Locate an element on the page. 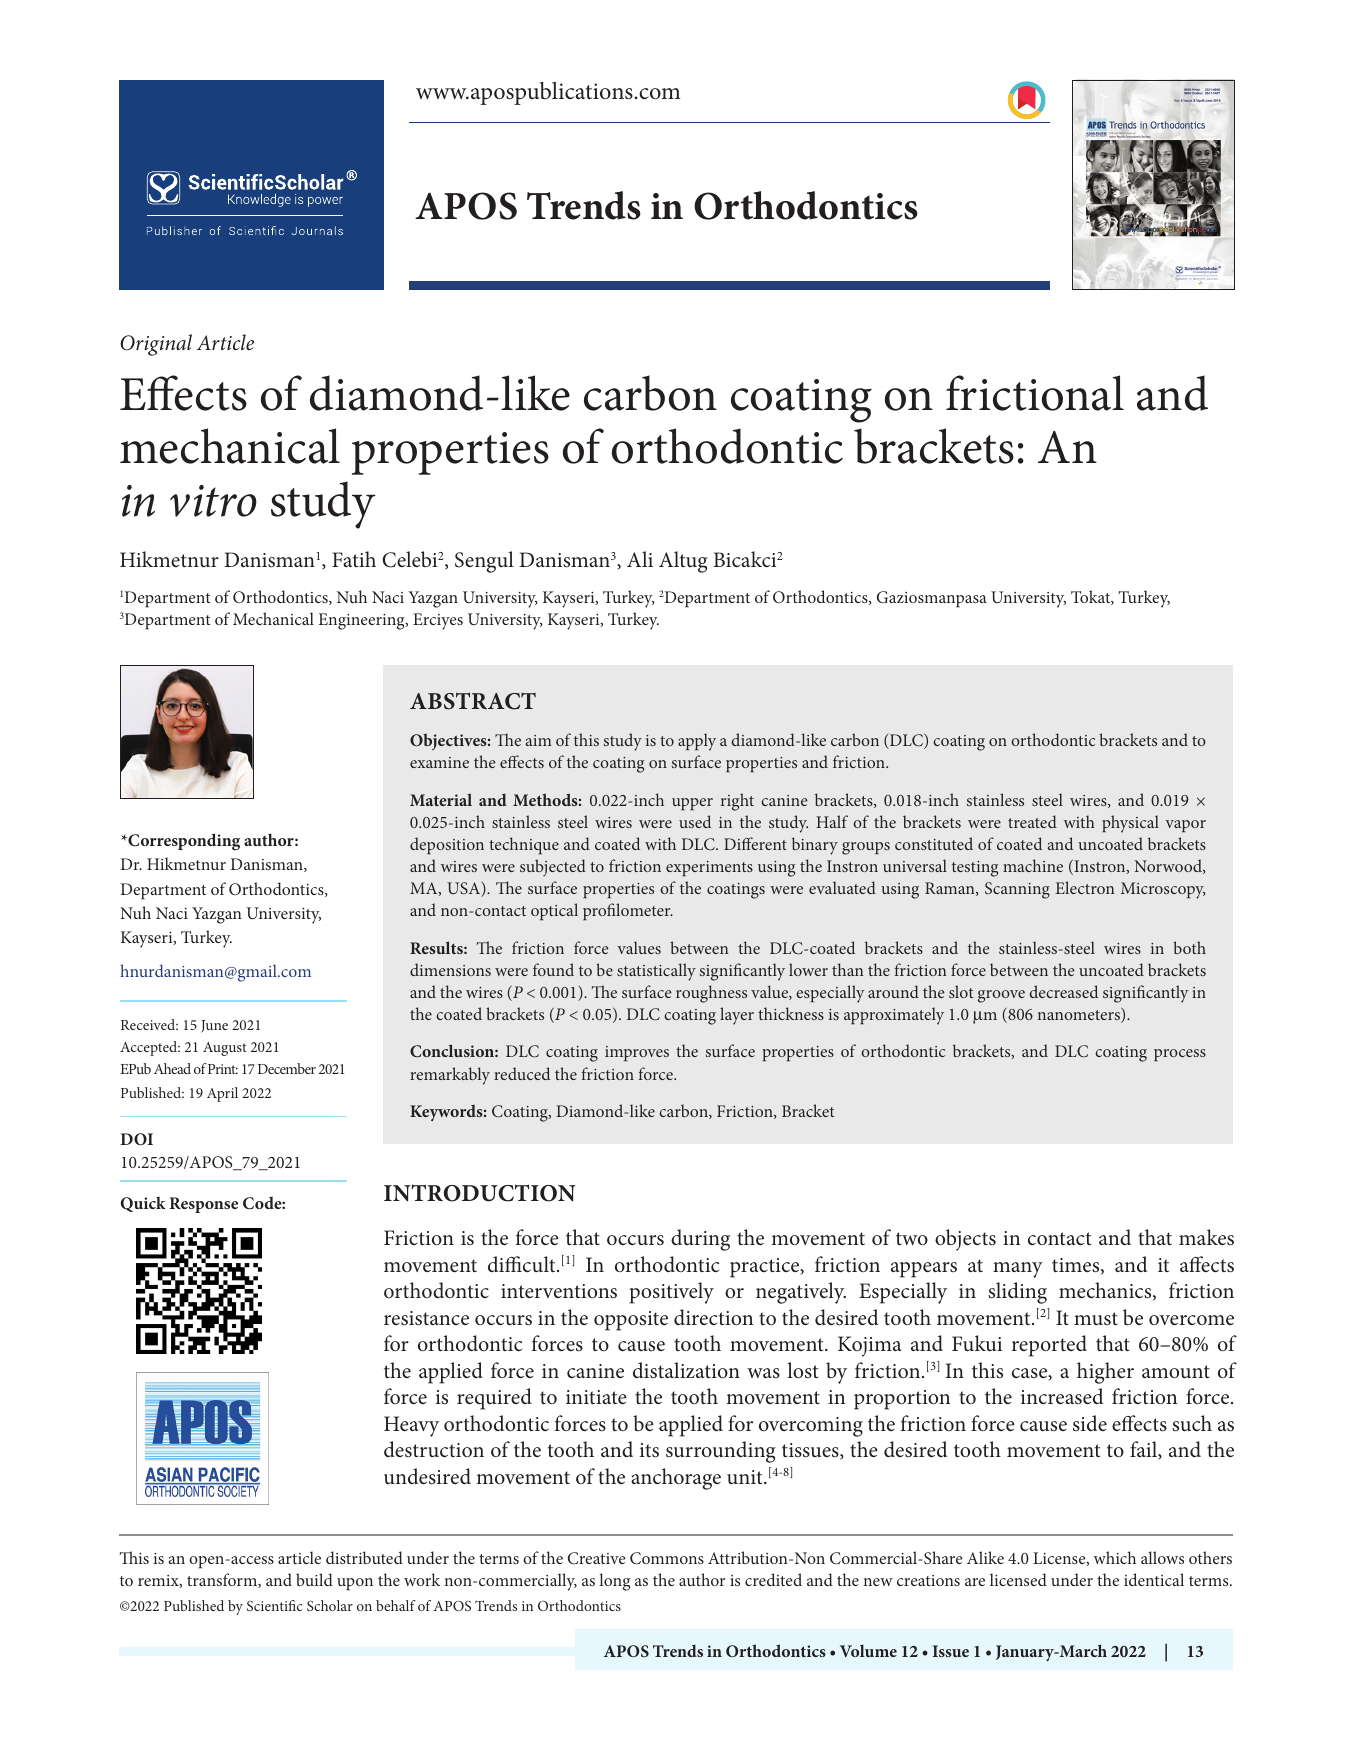  Original is located at coordinates (156, 345).
